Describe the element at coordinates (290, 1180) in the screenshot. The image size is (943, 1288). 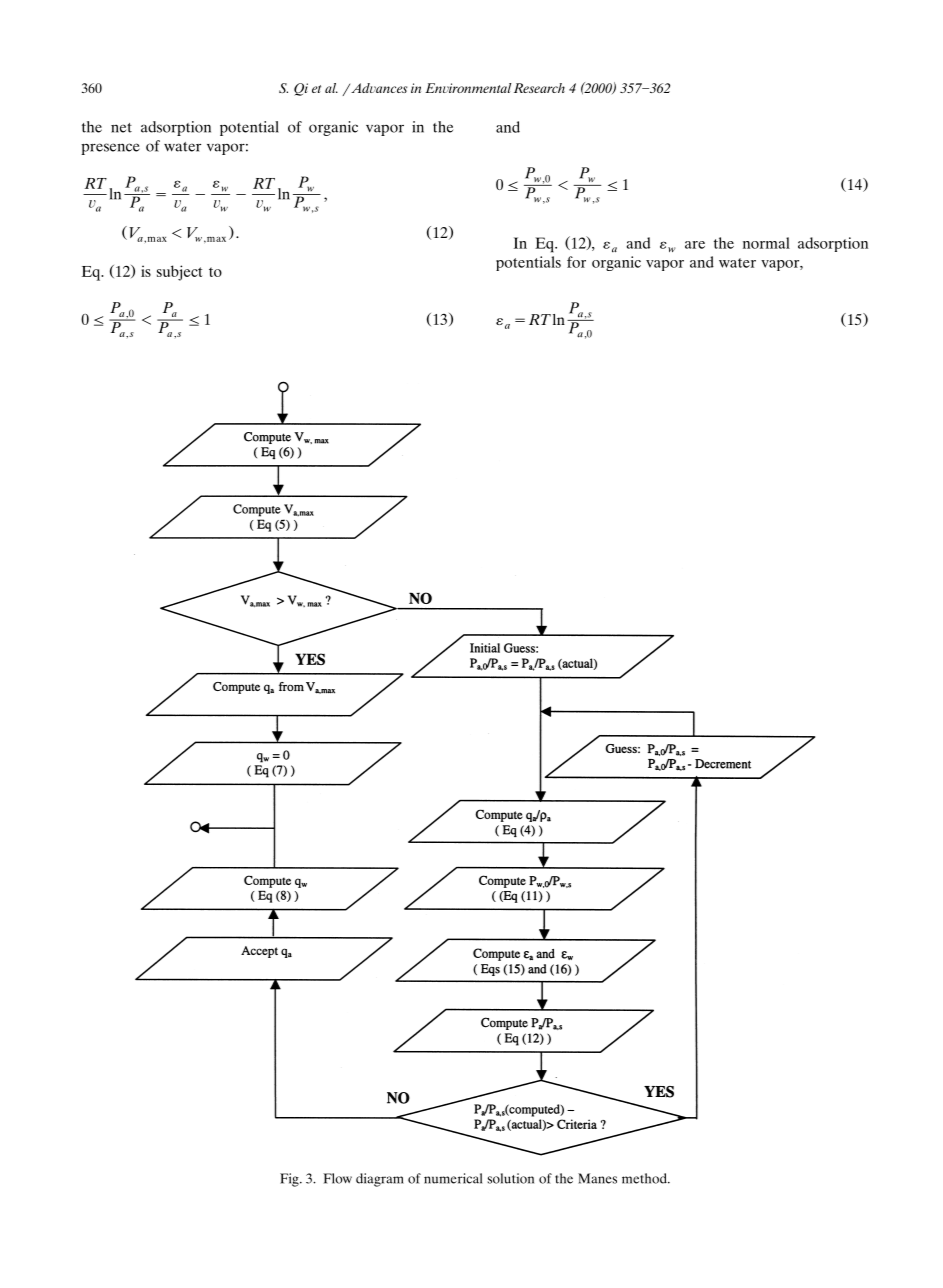
I see `Fig` at that location.
